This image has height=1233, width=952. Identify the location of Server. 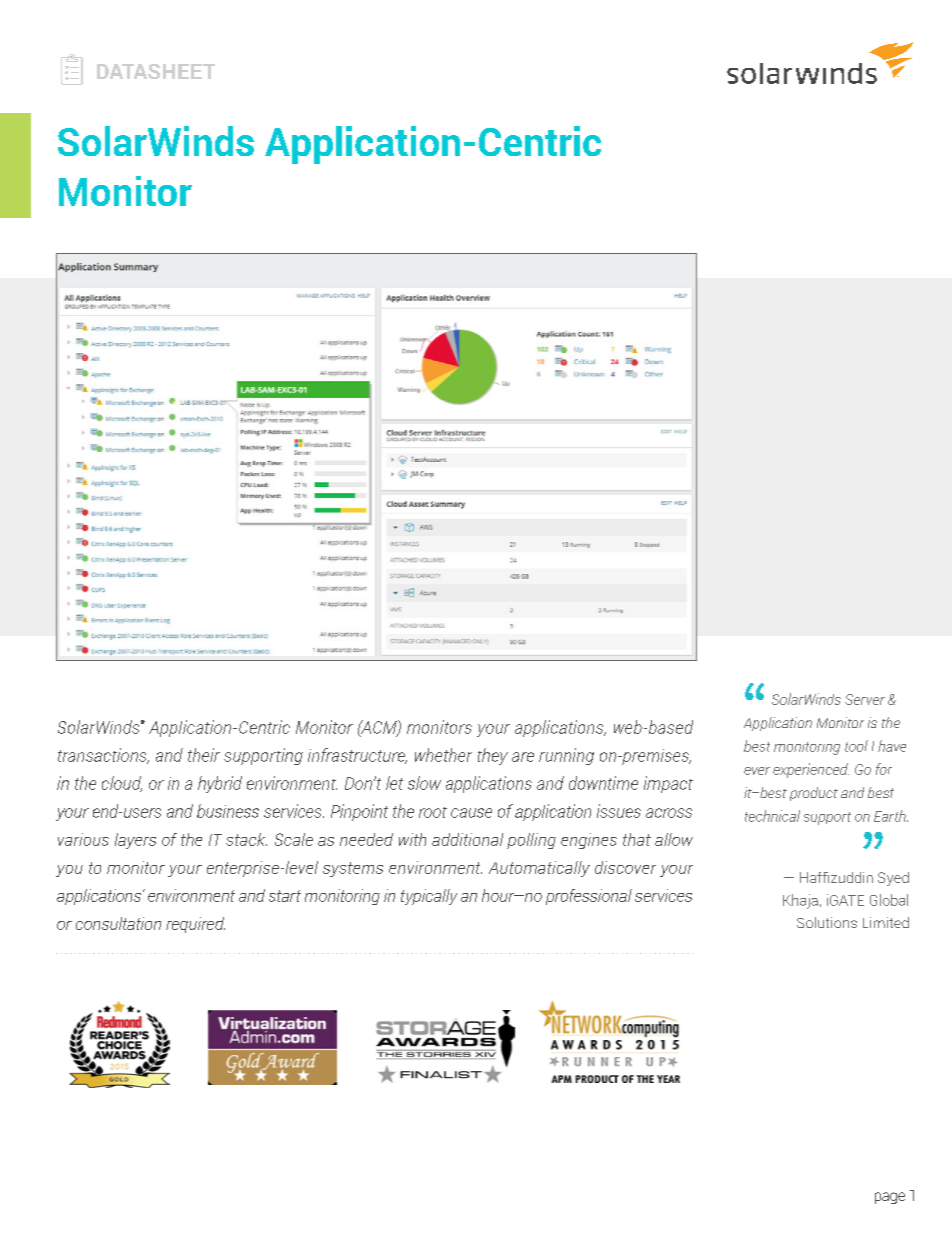
(865, 699).
